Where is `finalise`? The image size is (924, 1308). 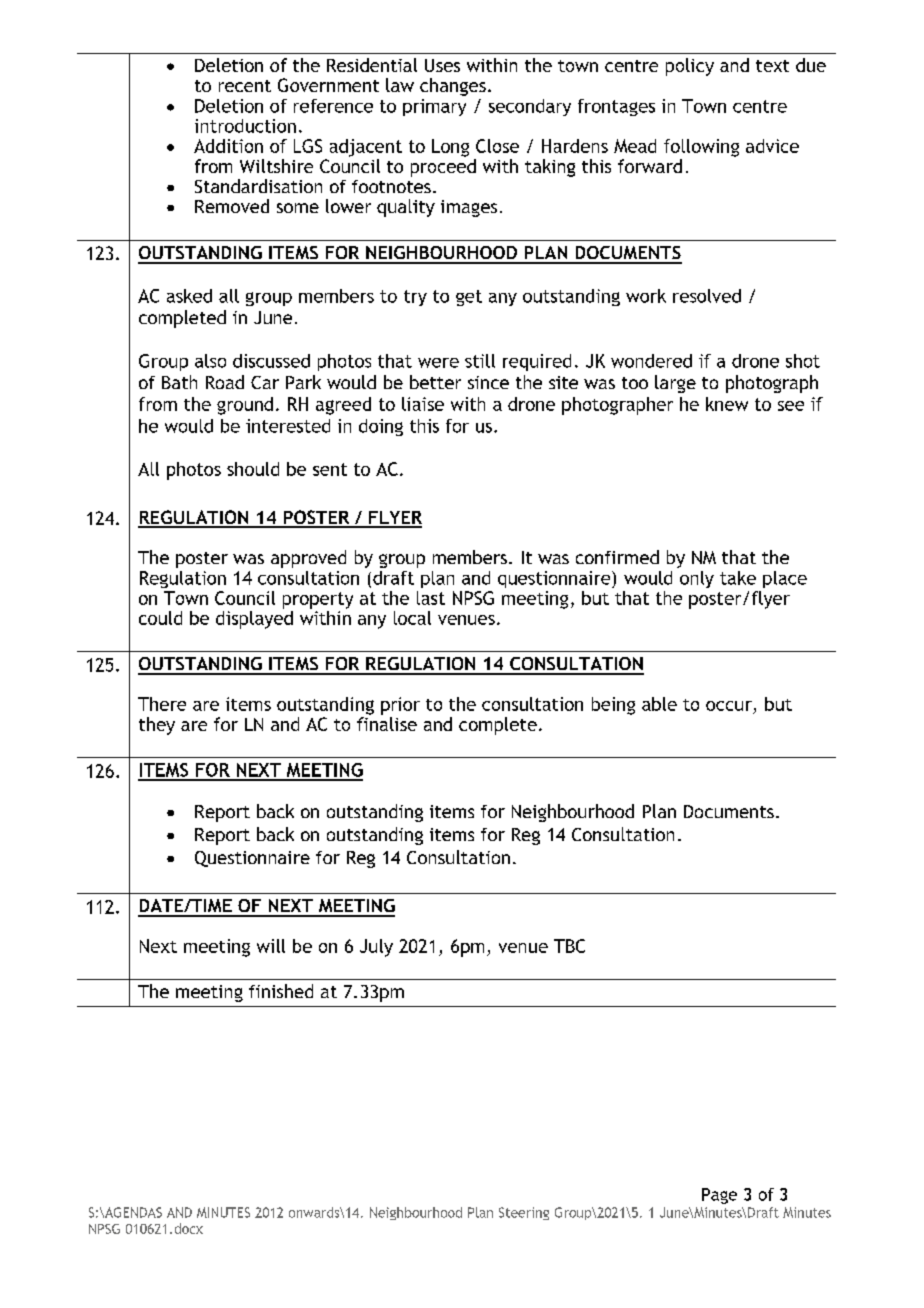
finalise is located at coordinates (387, 724).
